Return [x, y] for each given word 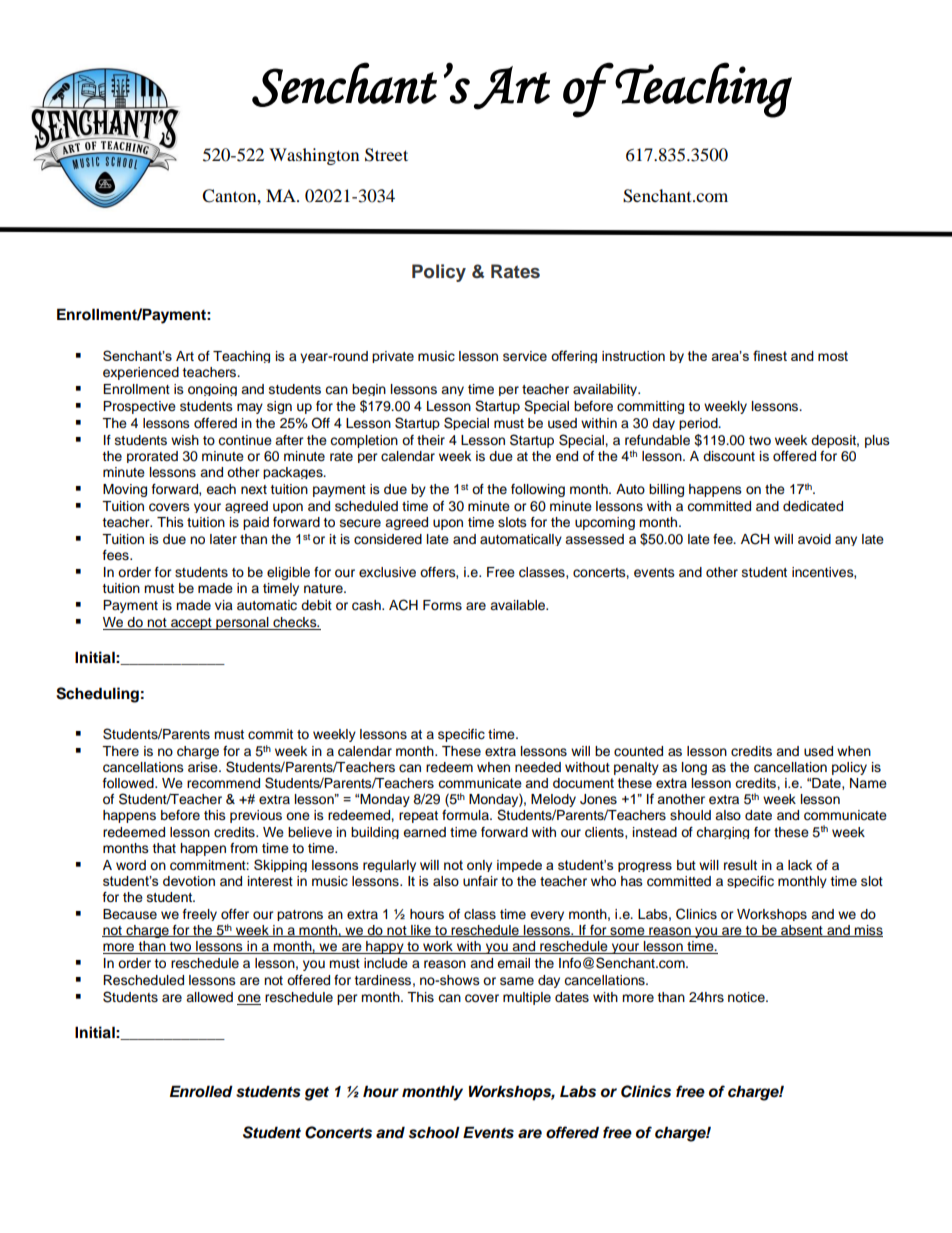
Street [386, 155]
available [519, 605]
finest [770, 355]
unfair [480, 881]
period [699, 424]
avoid [814, 539]
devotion [189, 881]
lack [800, 865]
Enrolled [201, 1091]
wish [185, 440]
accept [191, 624]
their [431, 440]
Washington [314, 156]
